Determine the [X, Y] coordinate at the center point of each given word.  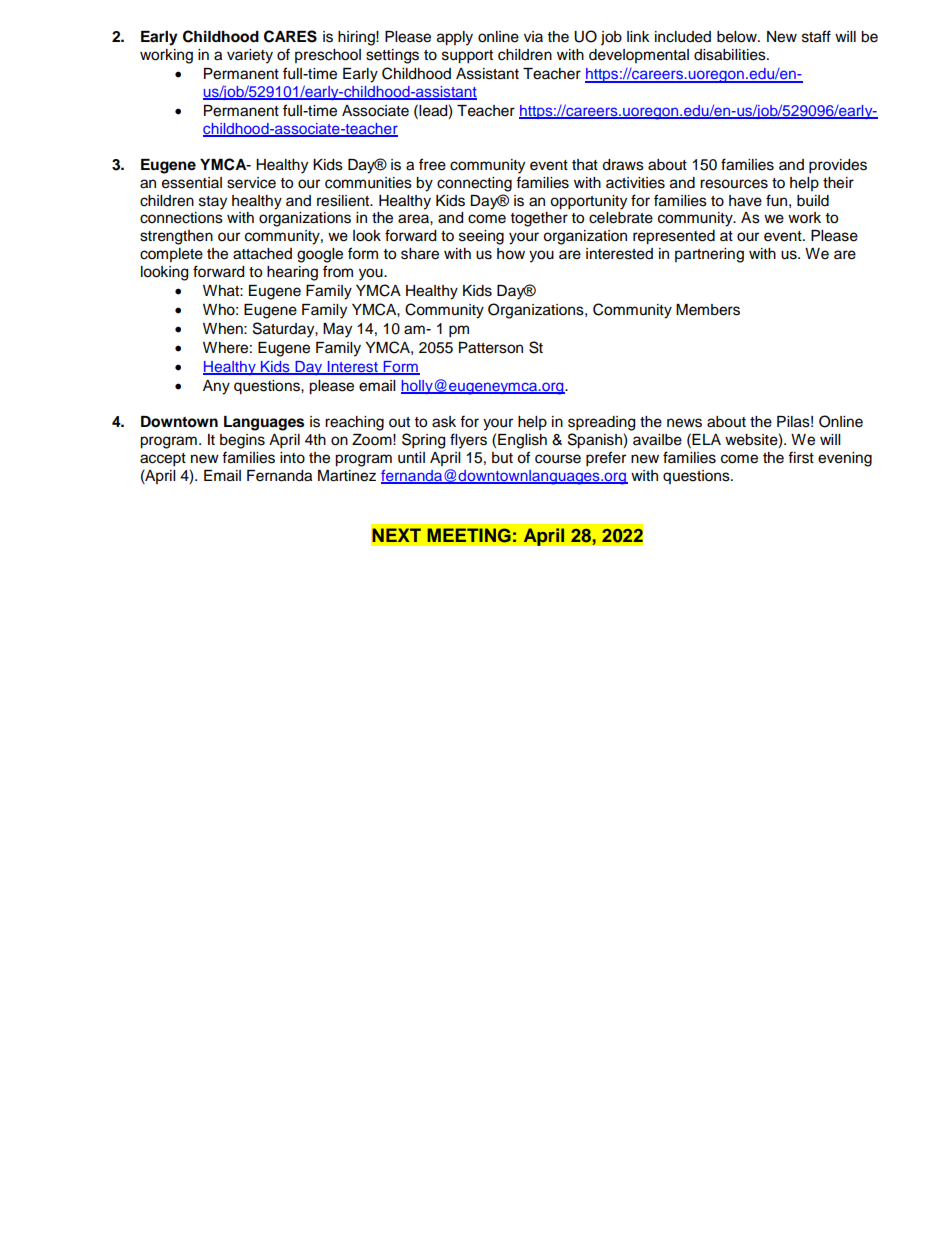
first [801, 457]
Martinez [347, 476]
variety [250, 56]
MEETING [469, 535]
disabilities [731, 55]
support [467, 57]
